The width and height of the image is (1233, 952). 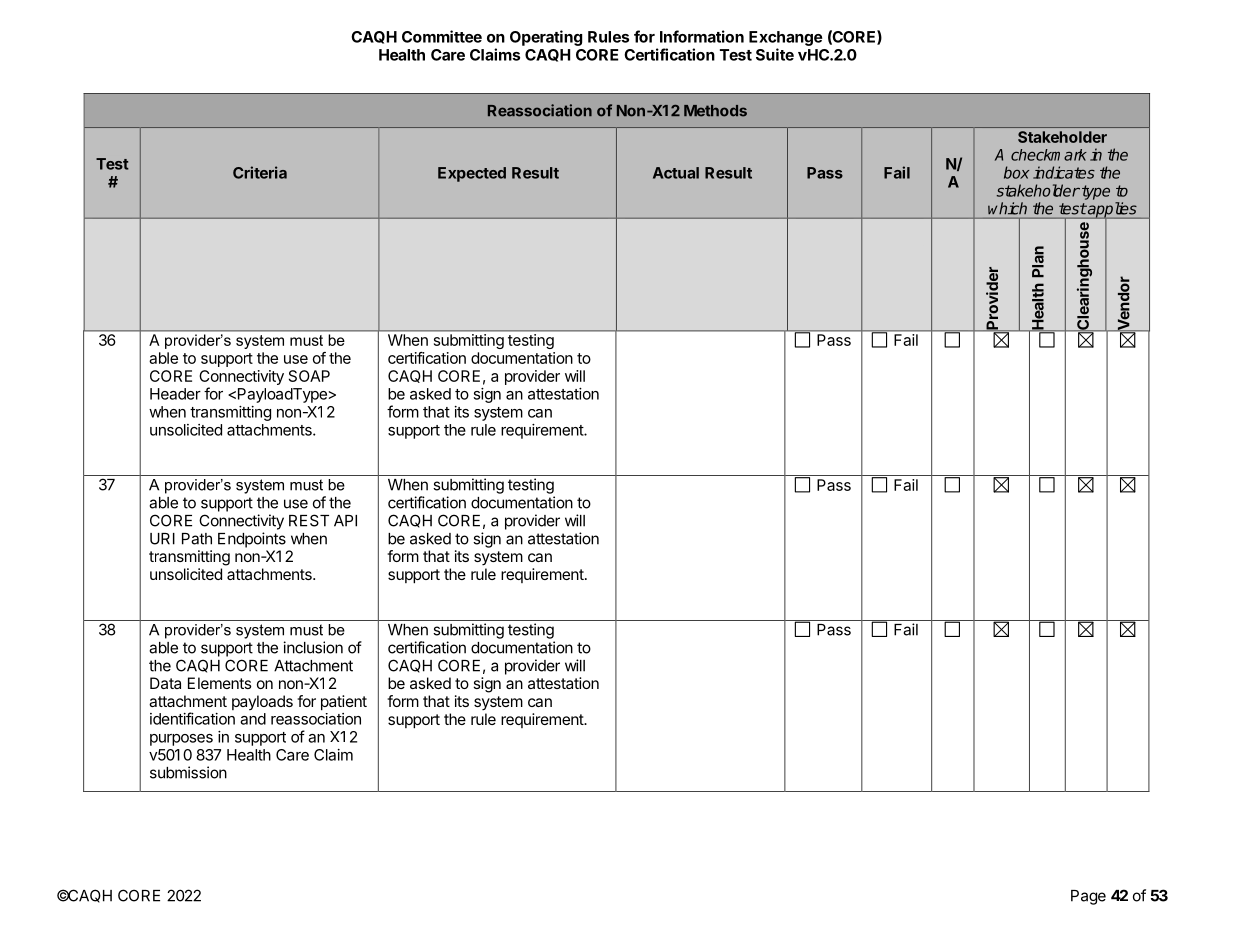 What do you see at coordinates (786, 38) in the image?
I see `Exchange` at bounding box center [786, 38].
